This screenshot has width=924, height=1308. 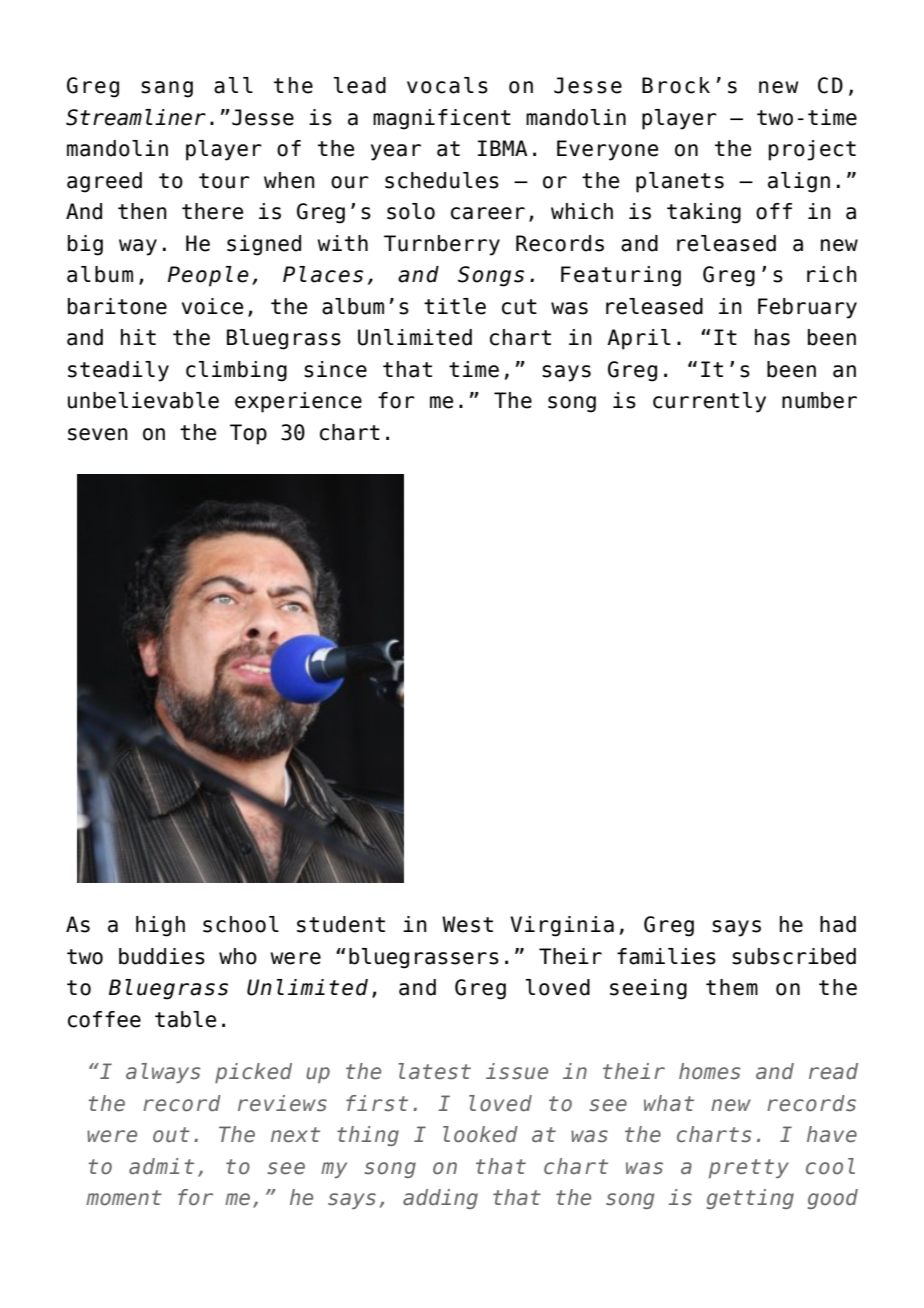 I want to click on number, so click(x=819, y=400).
